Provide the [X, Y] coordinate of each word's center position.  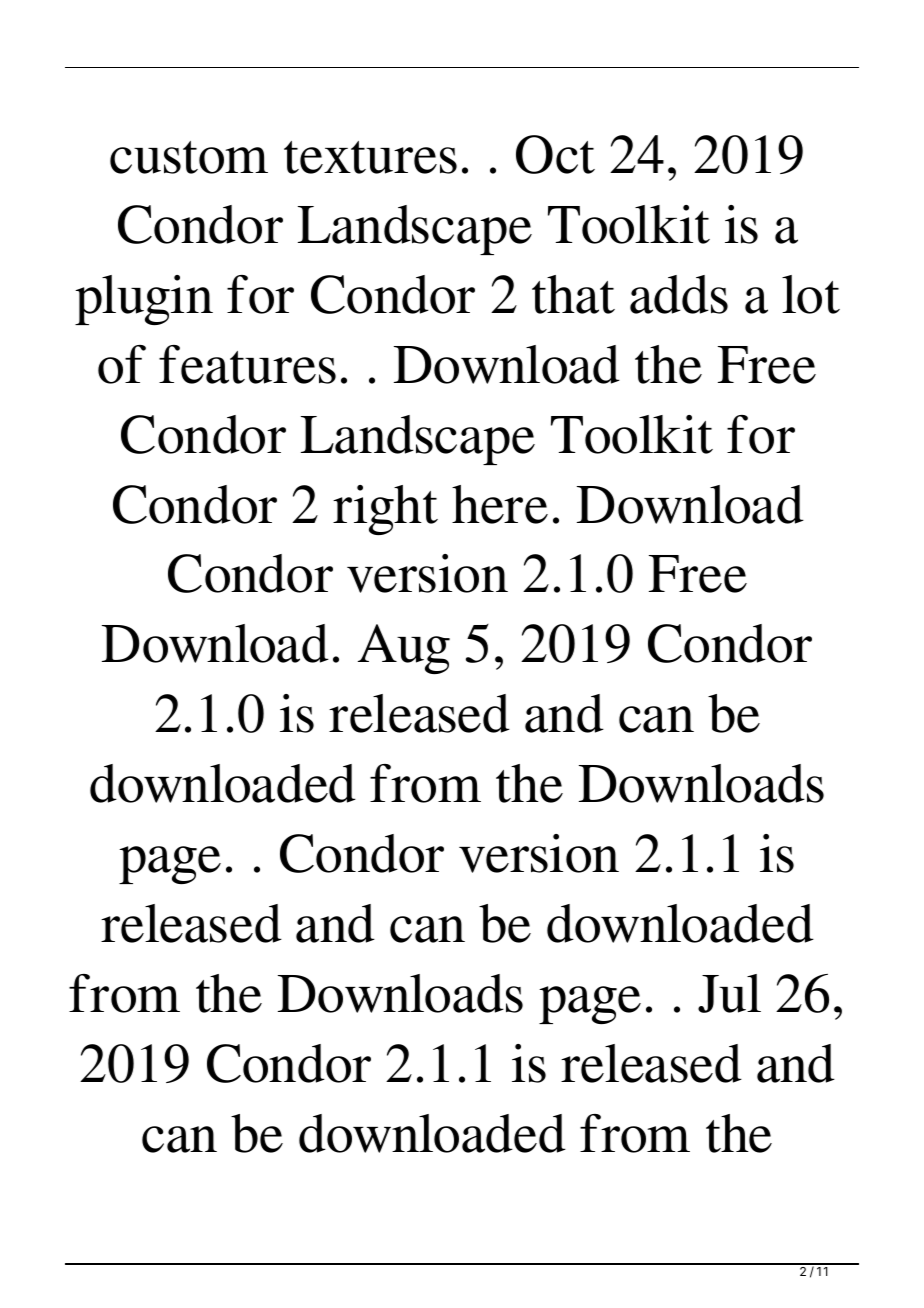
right [385, 510]
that [573, 294]
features [247, 364]
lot [811, 294]
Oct [555, 154]
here [500, 504]
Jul [729, 993]
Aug [404, 649]
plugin [144, 300]
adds [679, 294]
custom [189, 157]
